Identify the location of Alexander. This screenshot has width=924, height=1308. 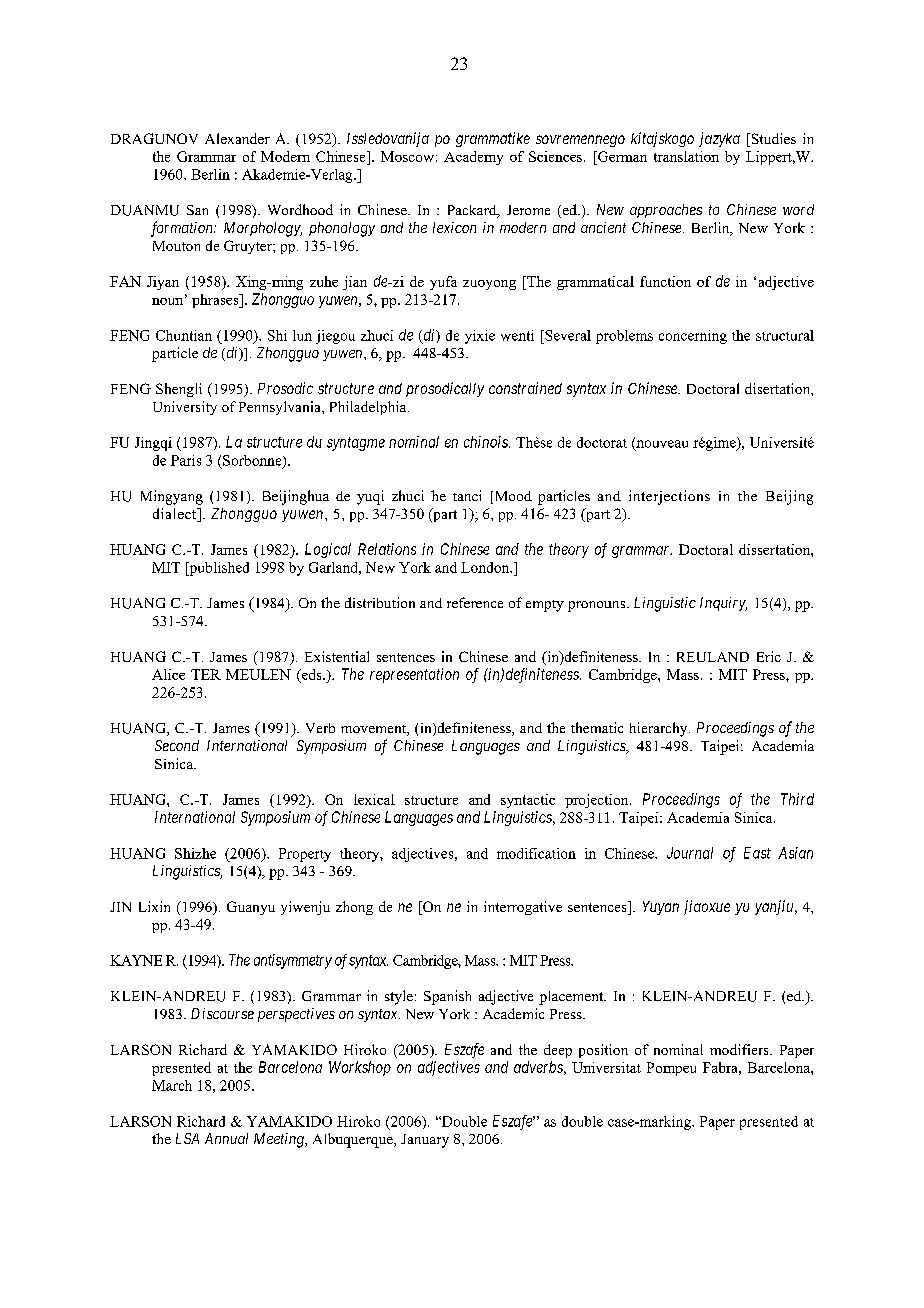
(237, 138).
